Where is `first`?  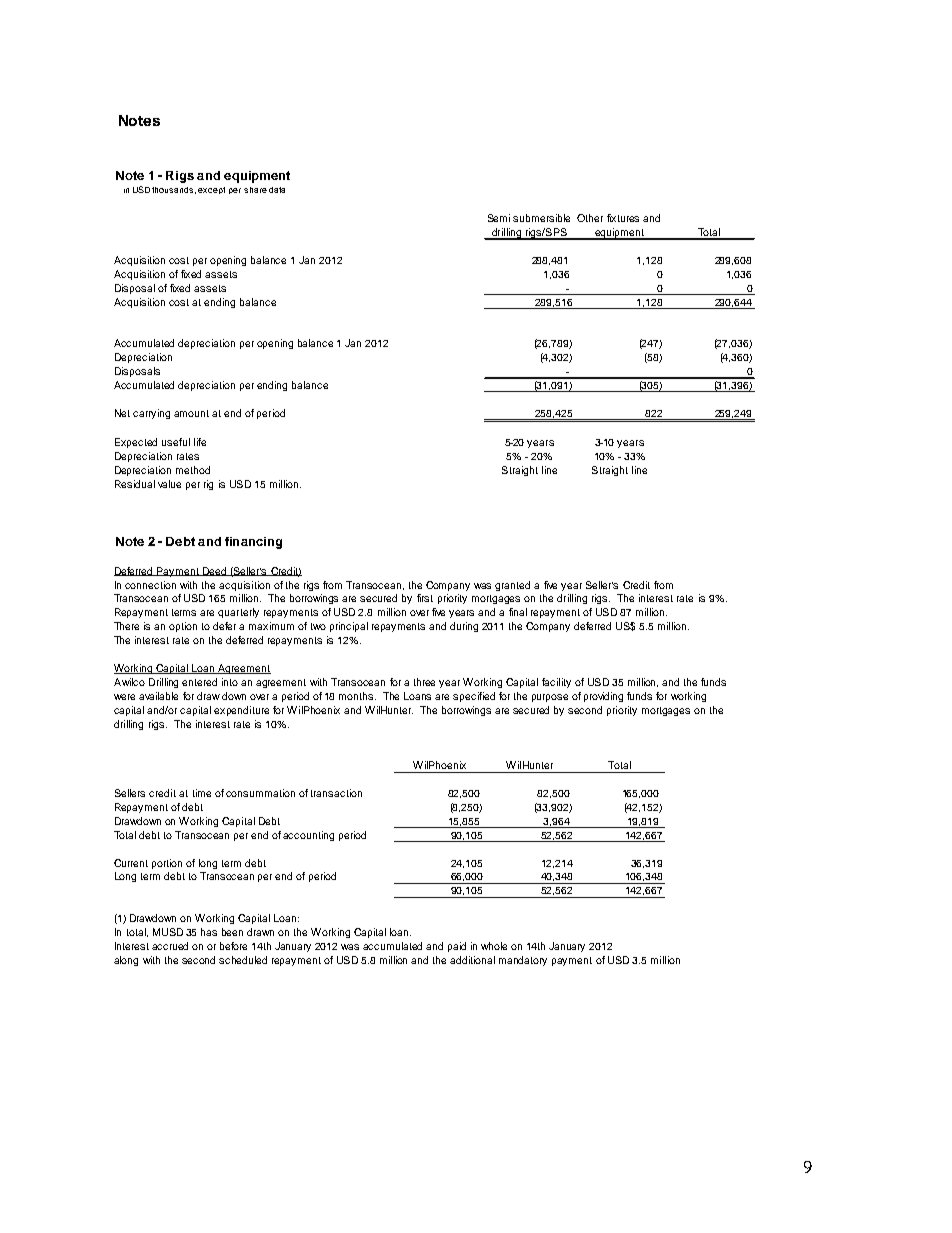
first is located at coordinates (425, 598).
